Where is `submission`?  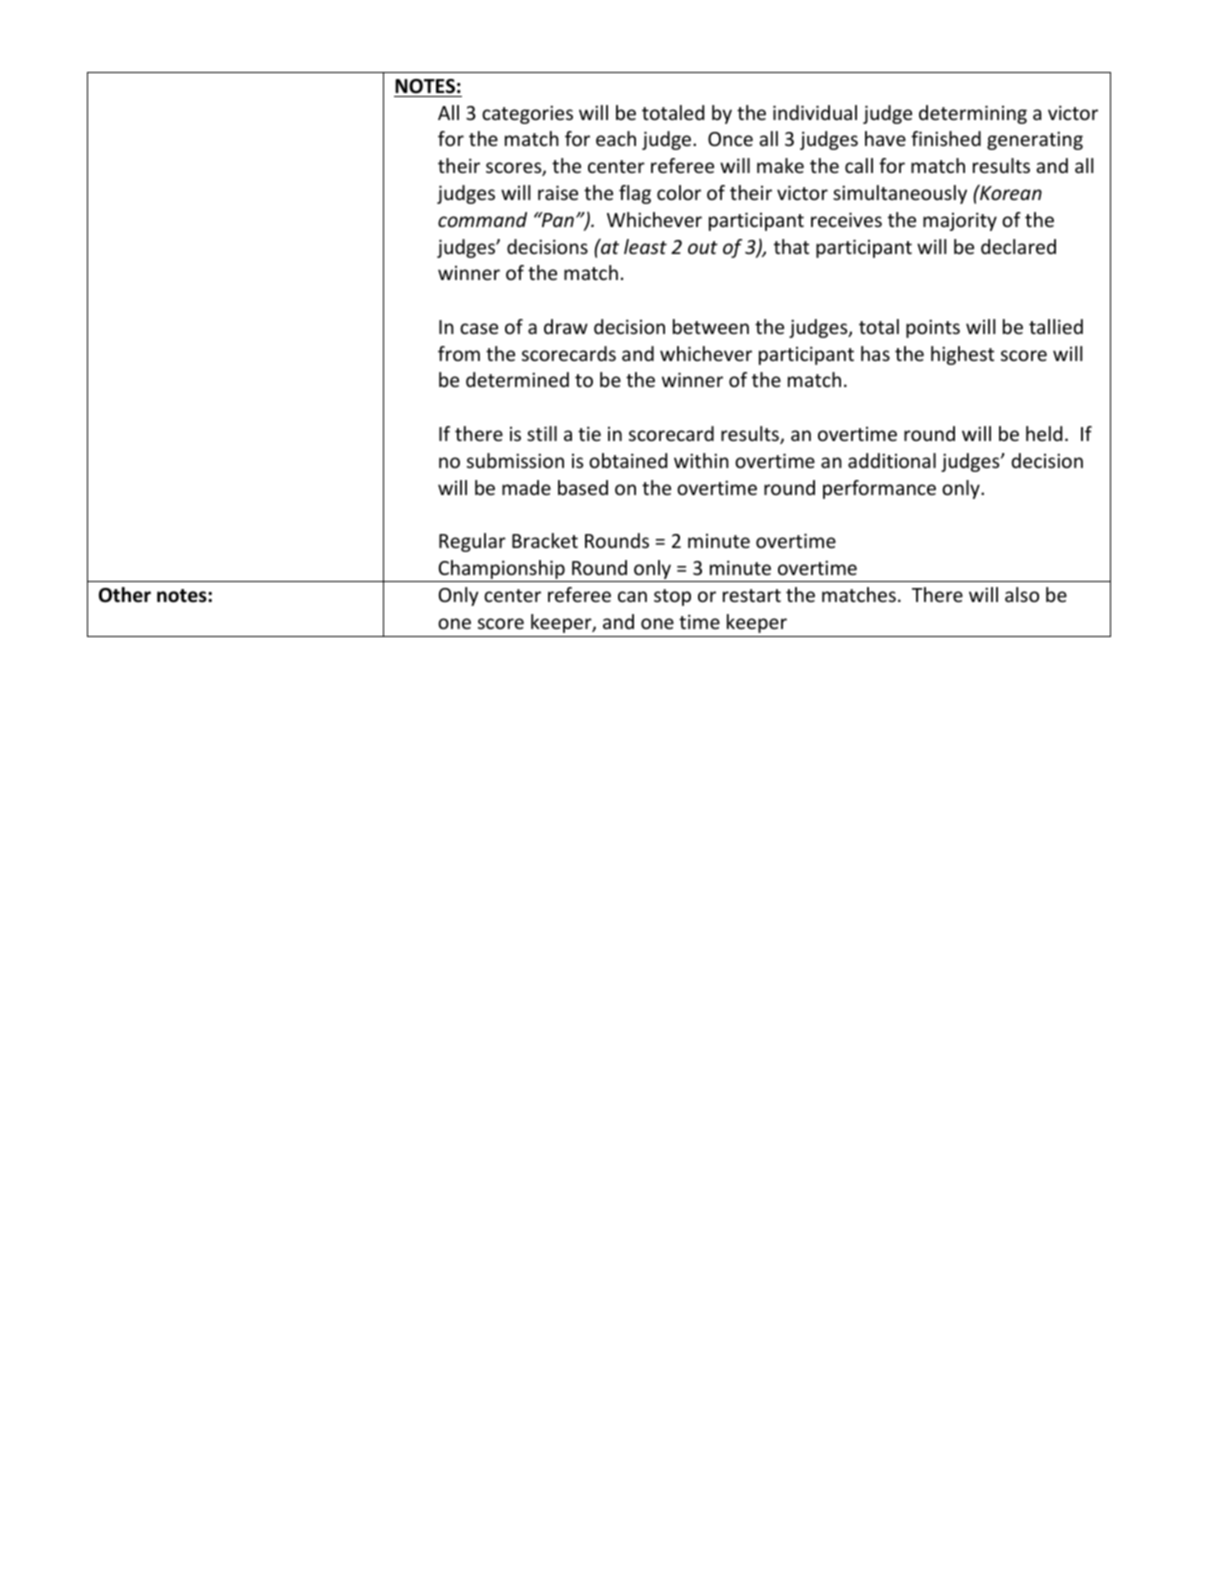
submission is located at coordinates (515, 460).
